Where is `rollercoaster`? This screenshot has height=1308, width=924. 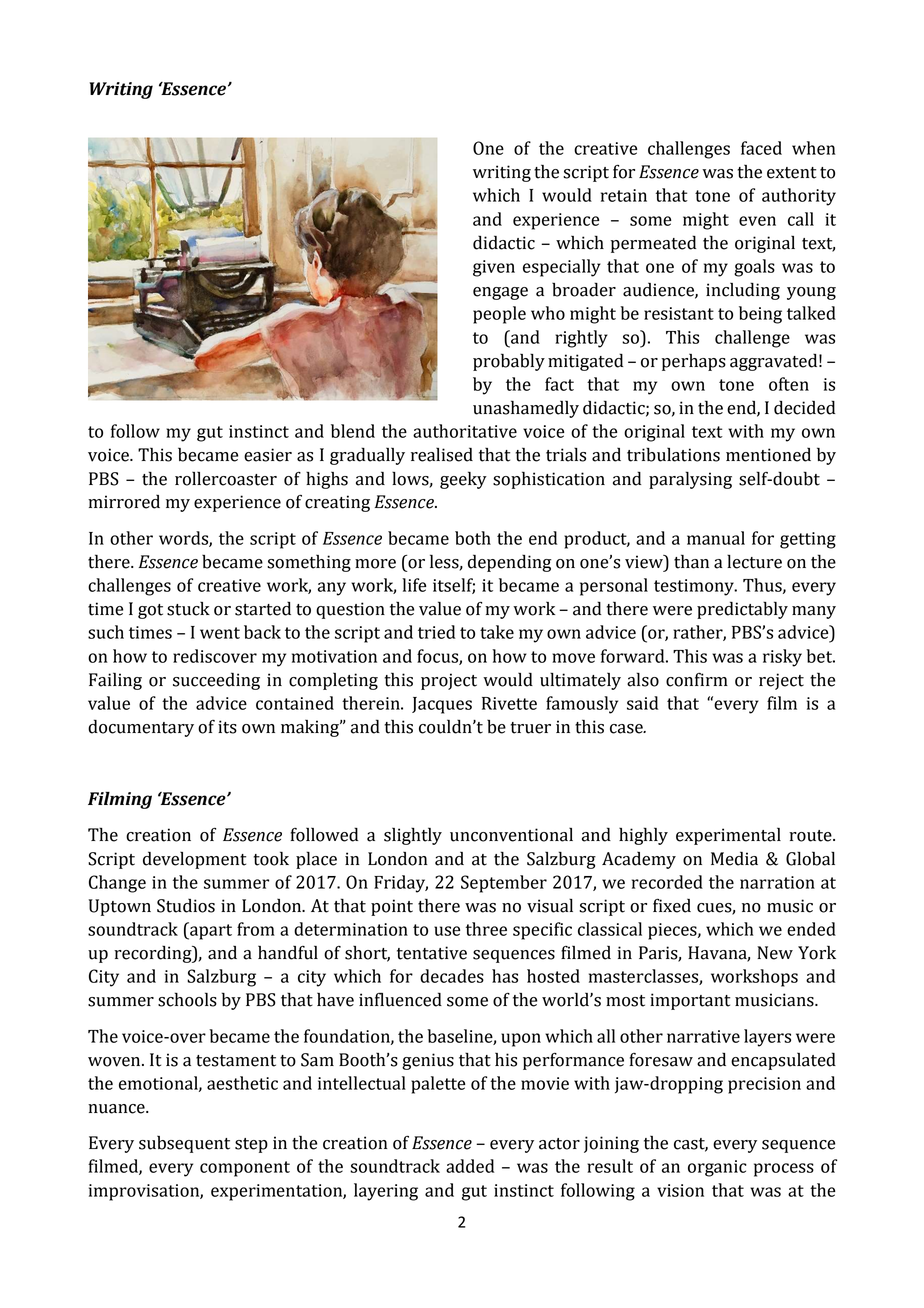
rollercoaster is located at coordinates (226, 479).
